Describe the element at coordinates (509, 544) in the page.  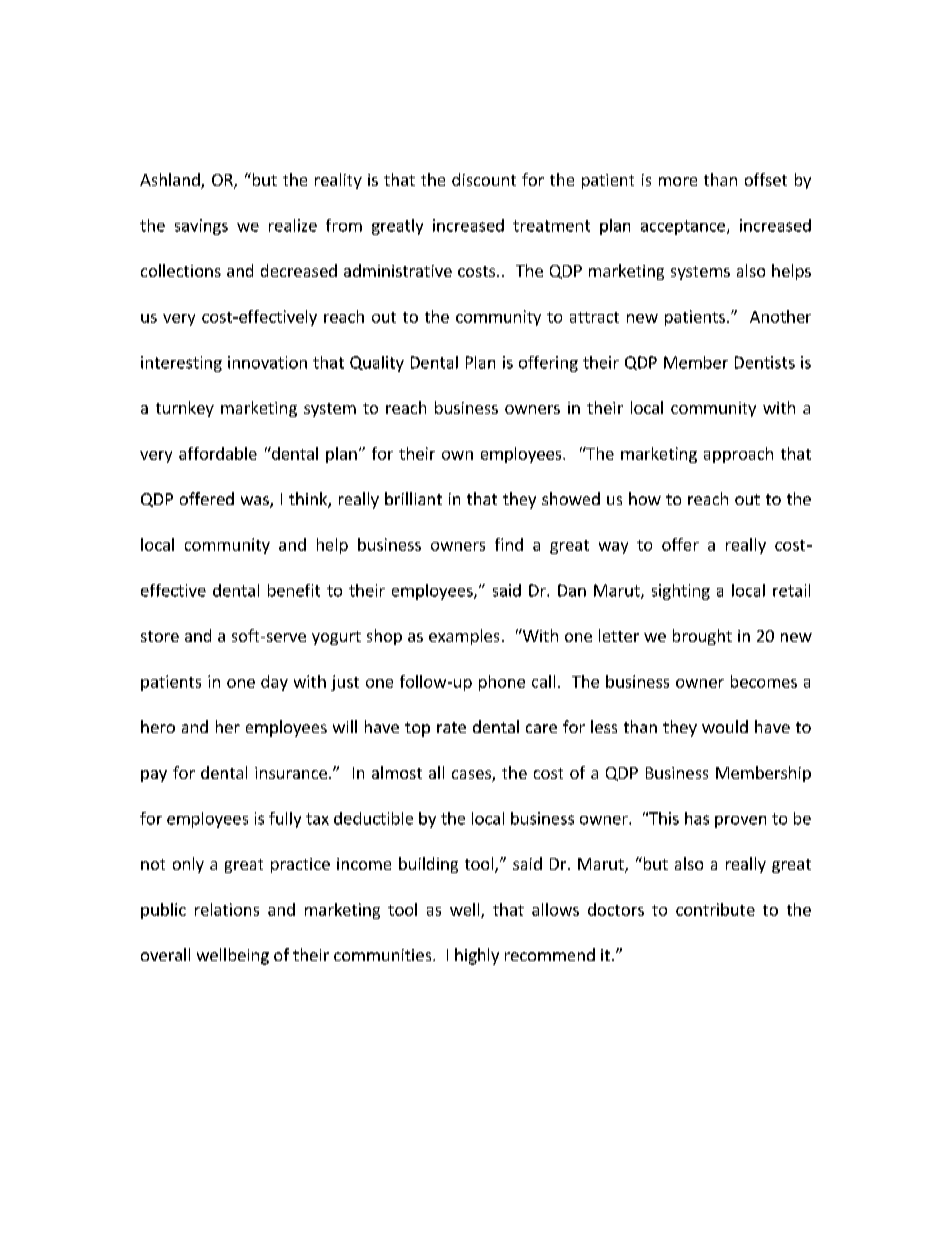
I see `find` at that location.
